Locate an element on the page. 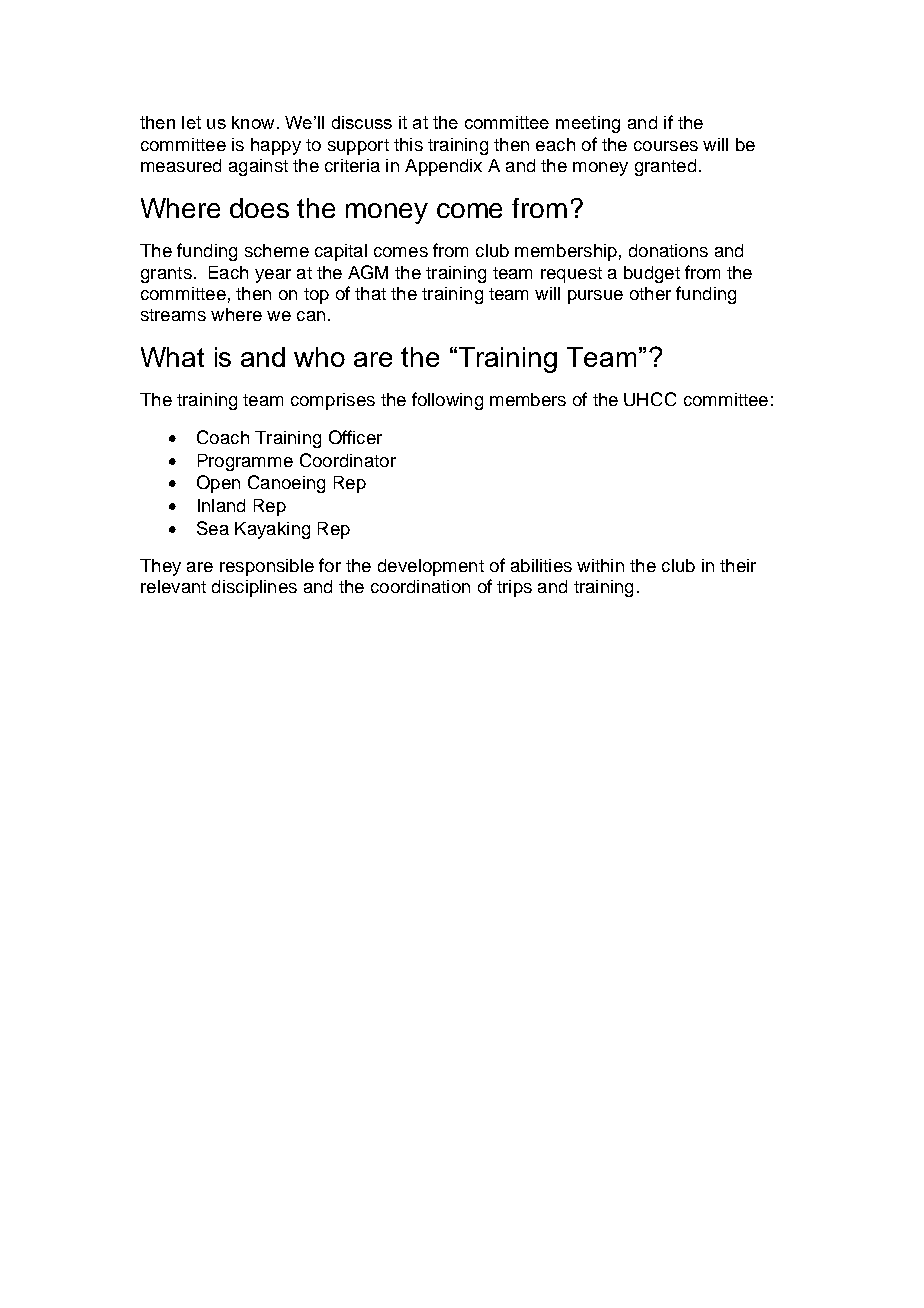  know is located at coordinates (253, 122).
